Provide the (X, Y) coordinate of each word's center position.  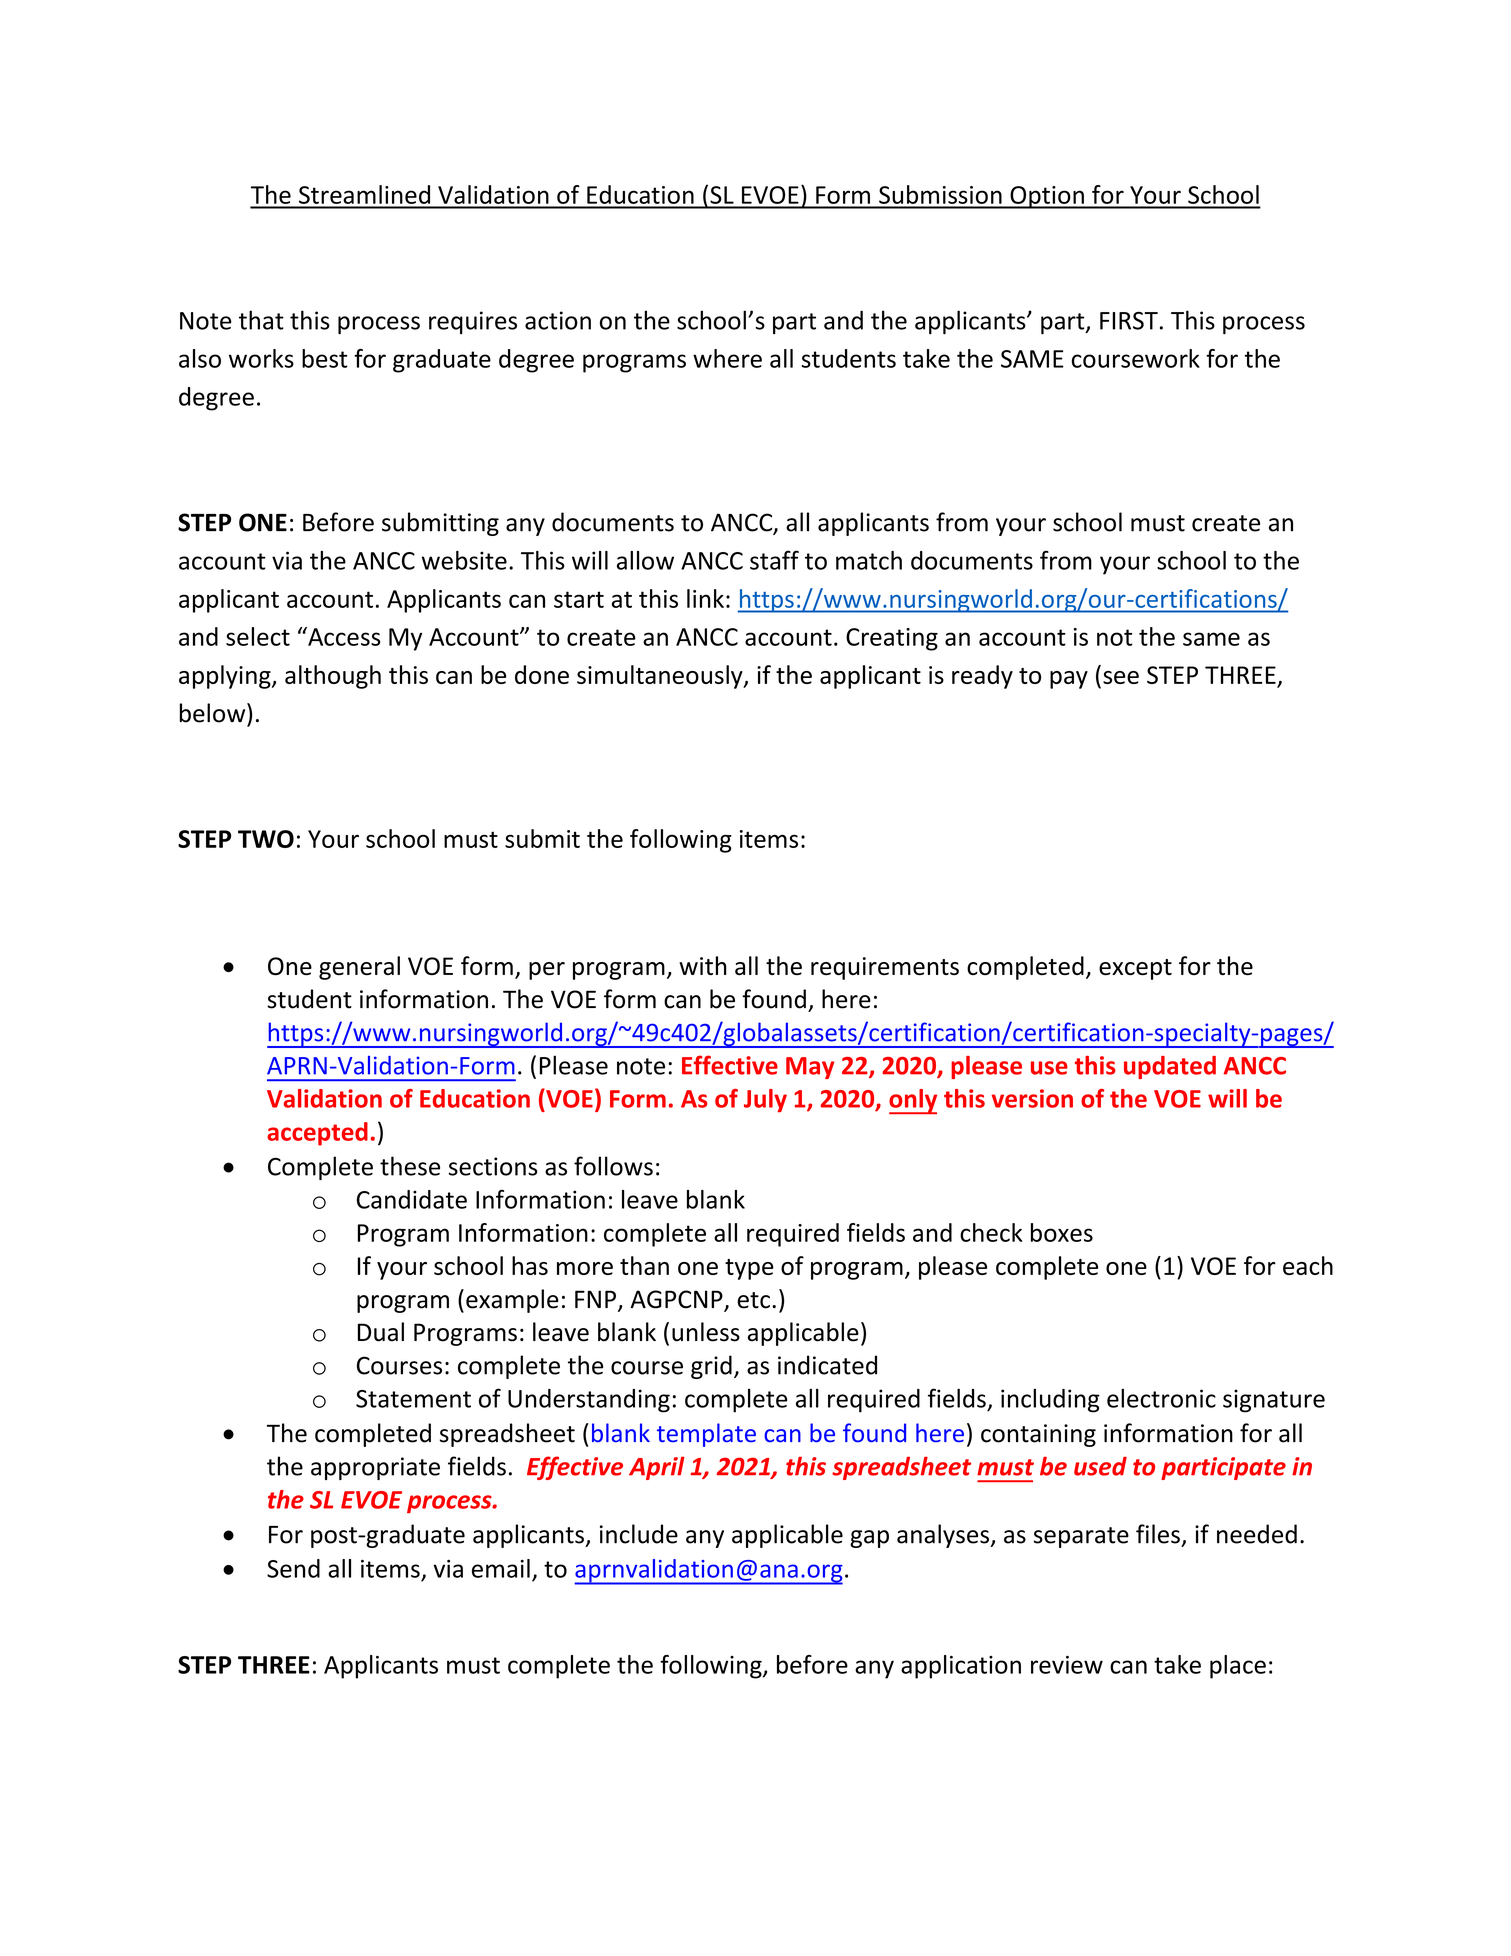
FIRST (1129, 321)
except (1135, 969)
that (261, 320)
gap (869, 1539)
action (558, 320)
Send (293, 1568)
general (359, 968)
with (703, 965)
